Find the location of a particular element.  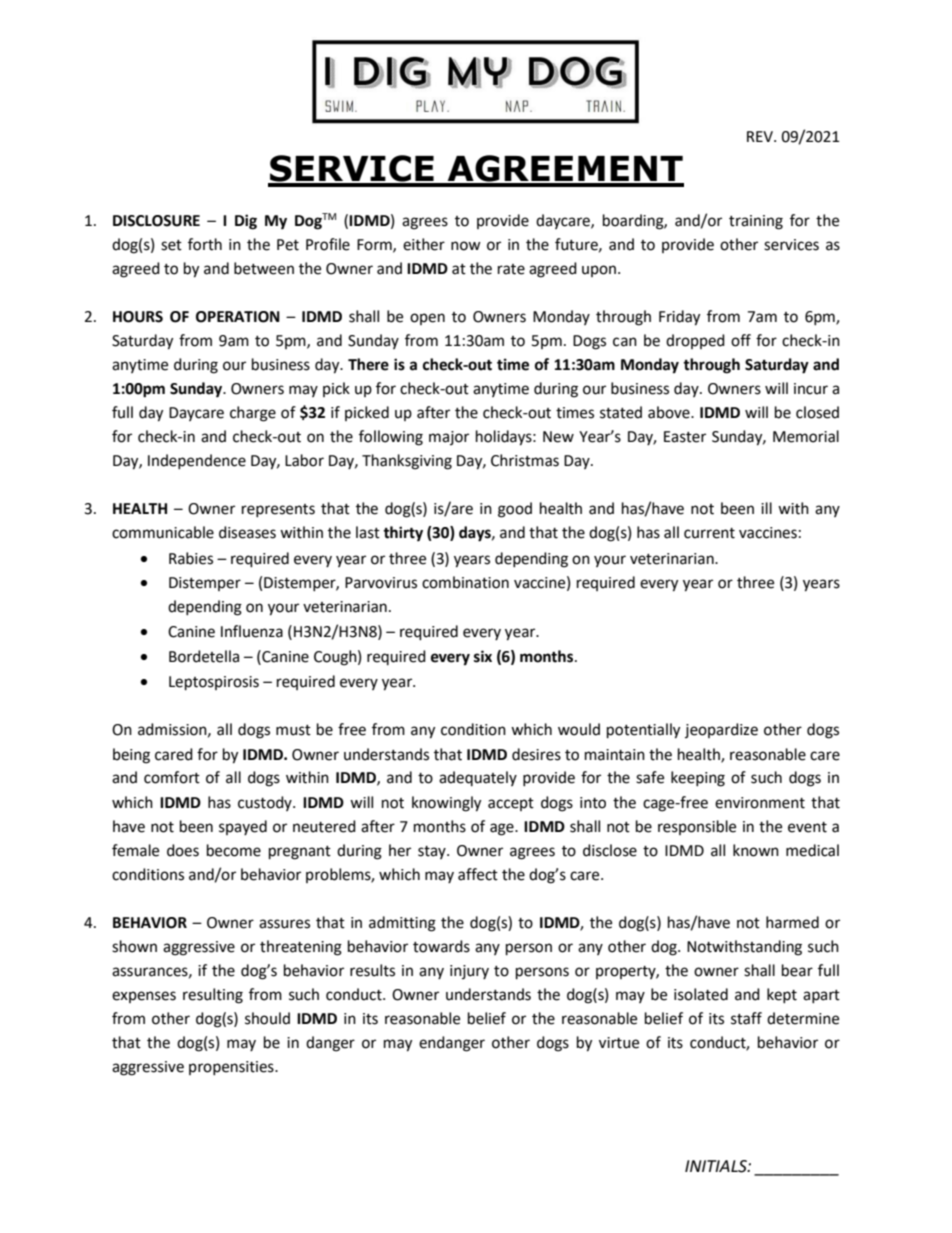

Dig is located at coordinates (246, 222).
